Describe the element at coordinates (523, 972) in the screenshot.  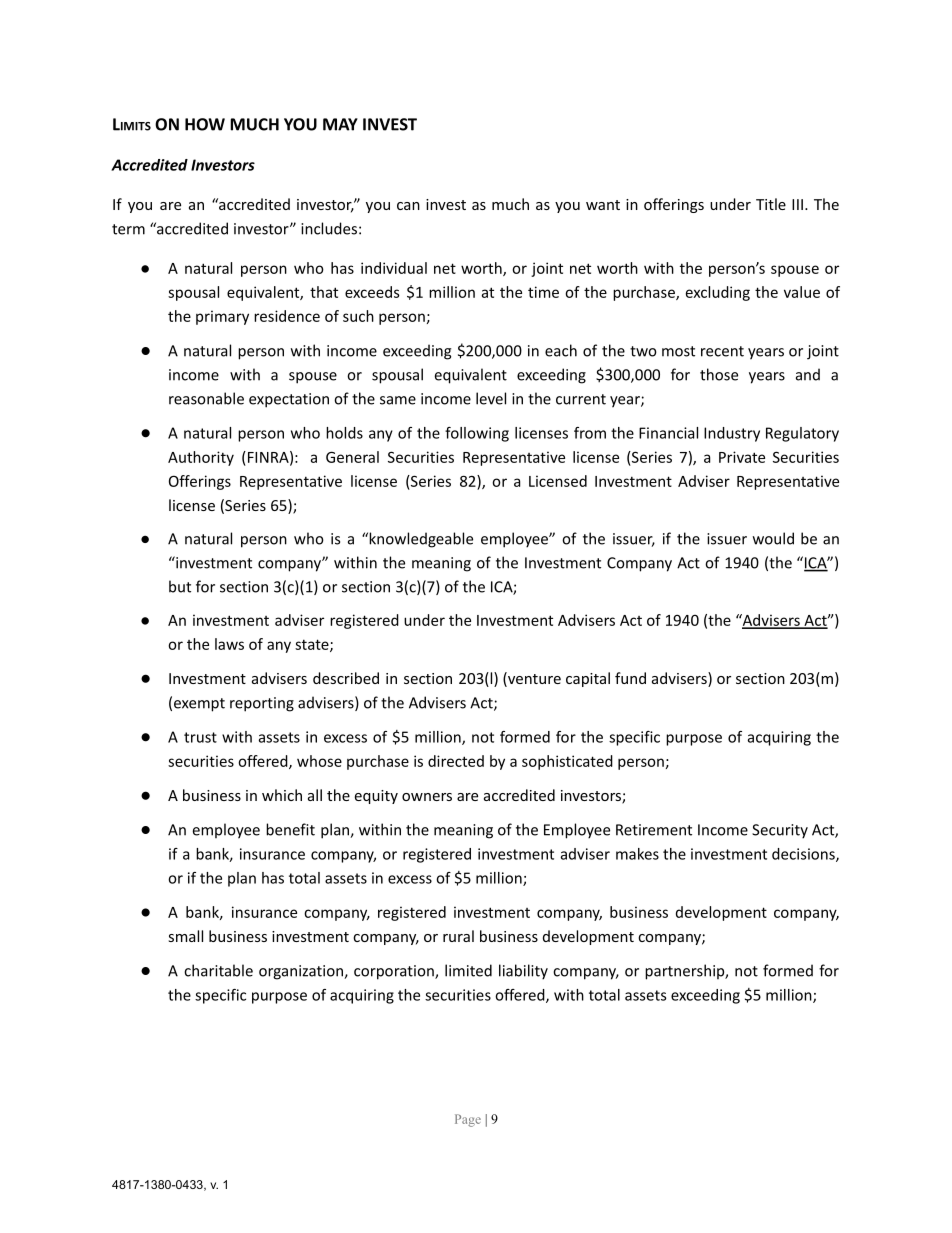
I see `liability` at that location.
